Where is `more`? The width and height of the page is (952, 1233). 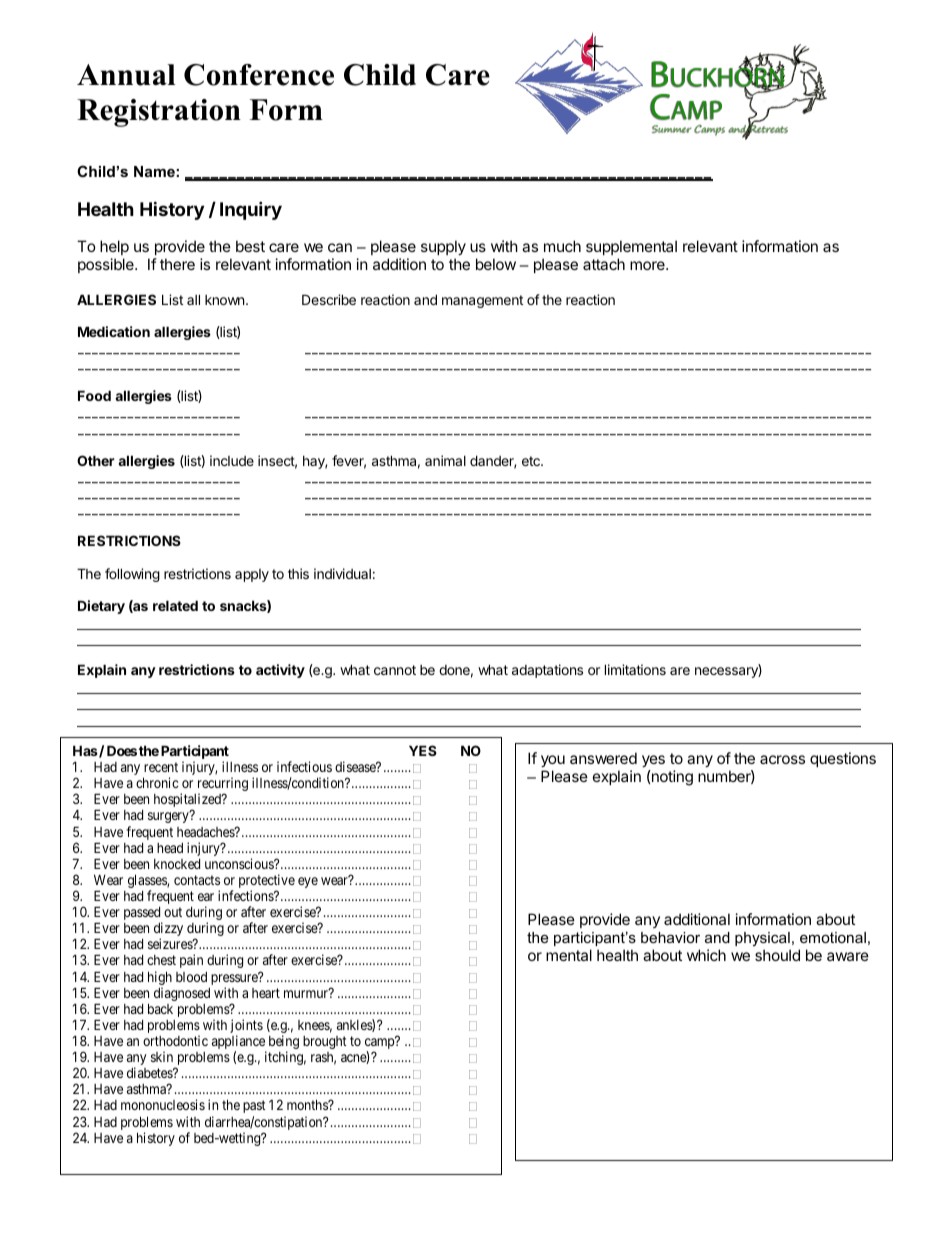 more is located at coordinates (648, 265).
